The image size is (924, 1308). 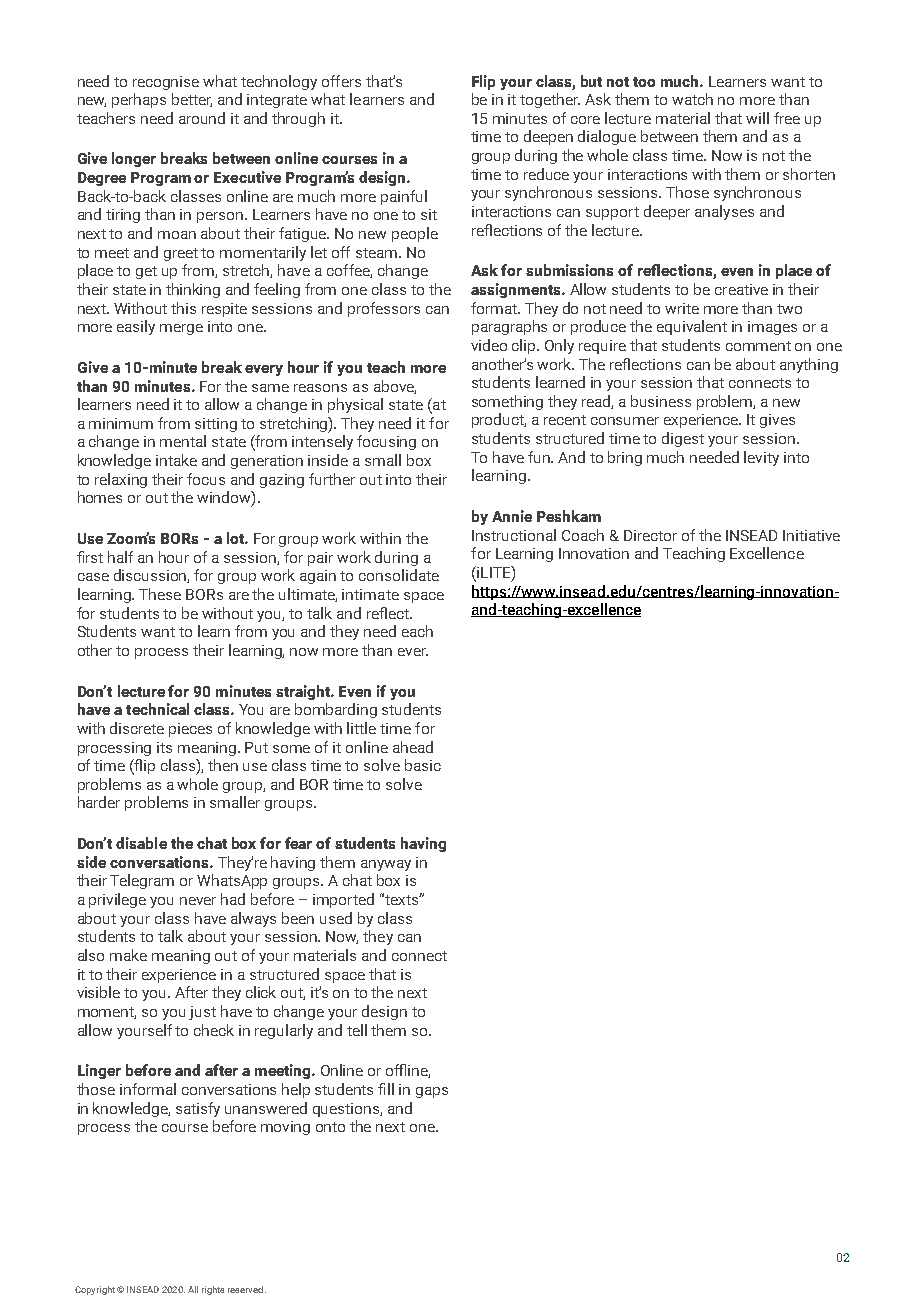 What do you see at coordinates (512, 516) in the screenshot?
I see `Annie` at bounding box center [512, 516].
